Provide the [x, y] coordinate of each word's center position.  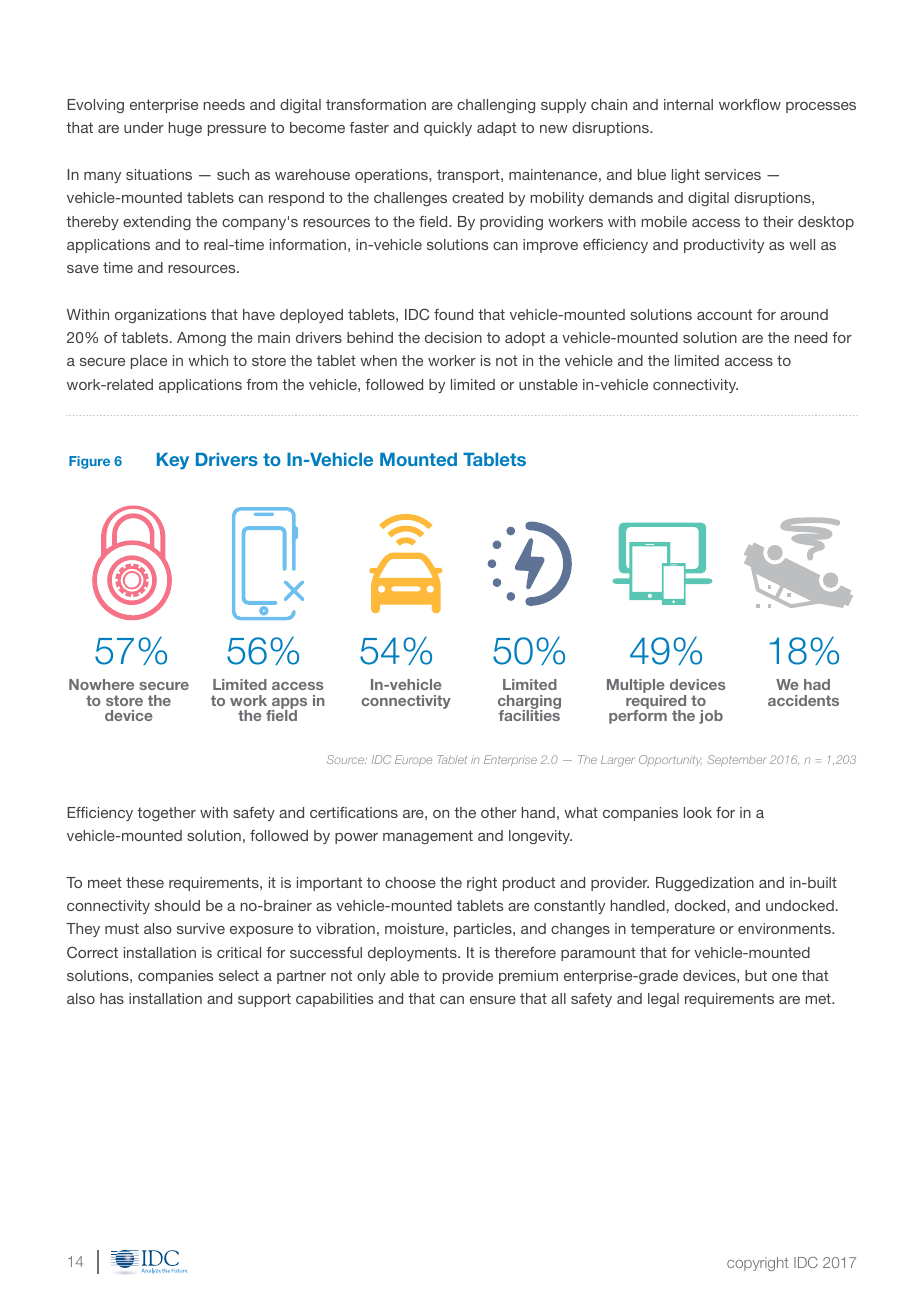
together [166, 814]
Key [173, 461]
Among [201, 339]
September [737, 760]
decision [453, 337]
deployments [413, 954]
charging [529, 703]
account [724, 314]
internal [688, 104]
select [239, 975]
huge [185, 129]
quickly [448, 129]
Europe [413, 760]
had [817, 684]
